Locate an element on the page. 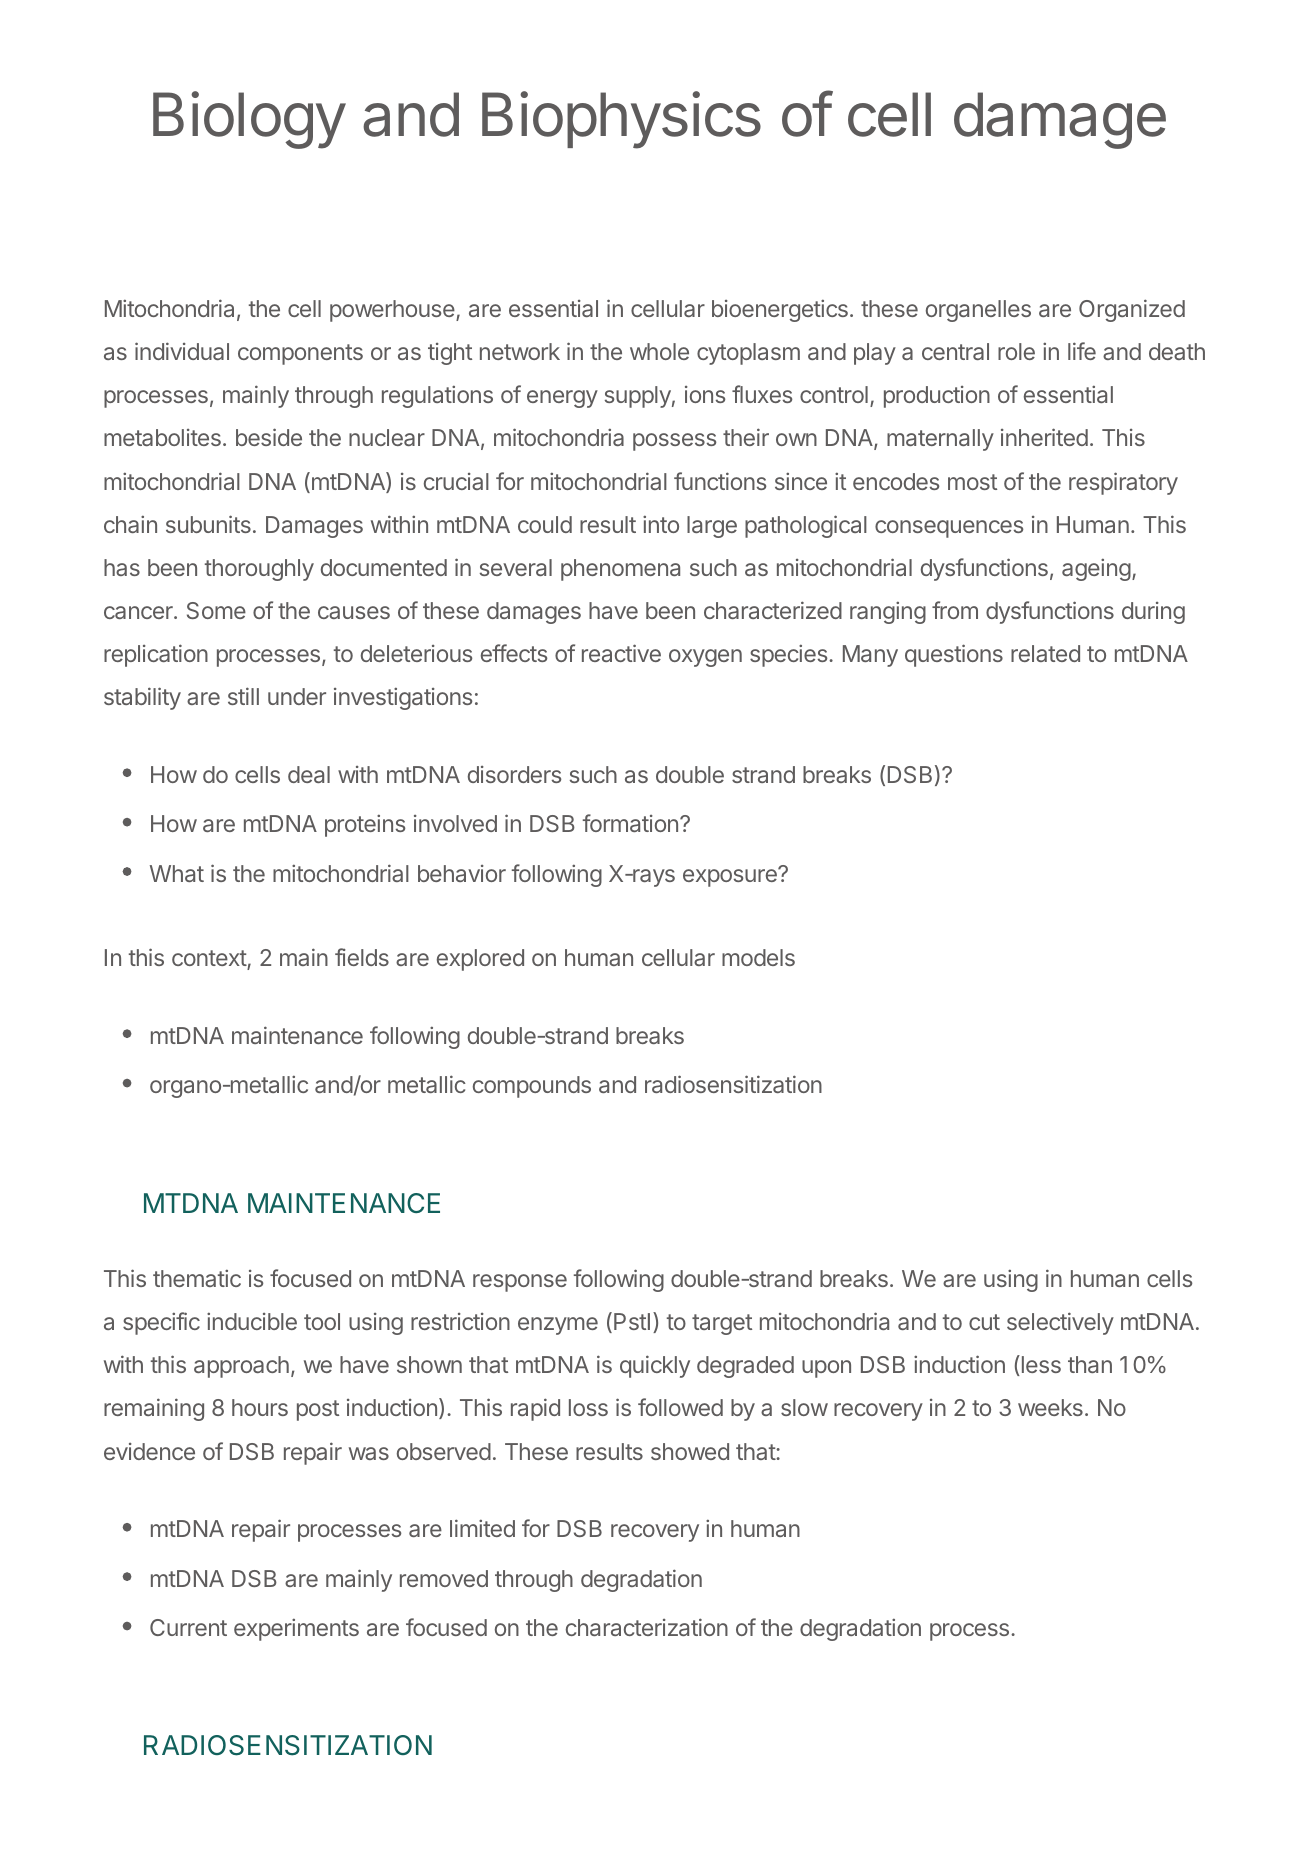 The width and height of the document is (1316, 1861). Biology is located at coordinates (249, 120).
